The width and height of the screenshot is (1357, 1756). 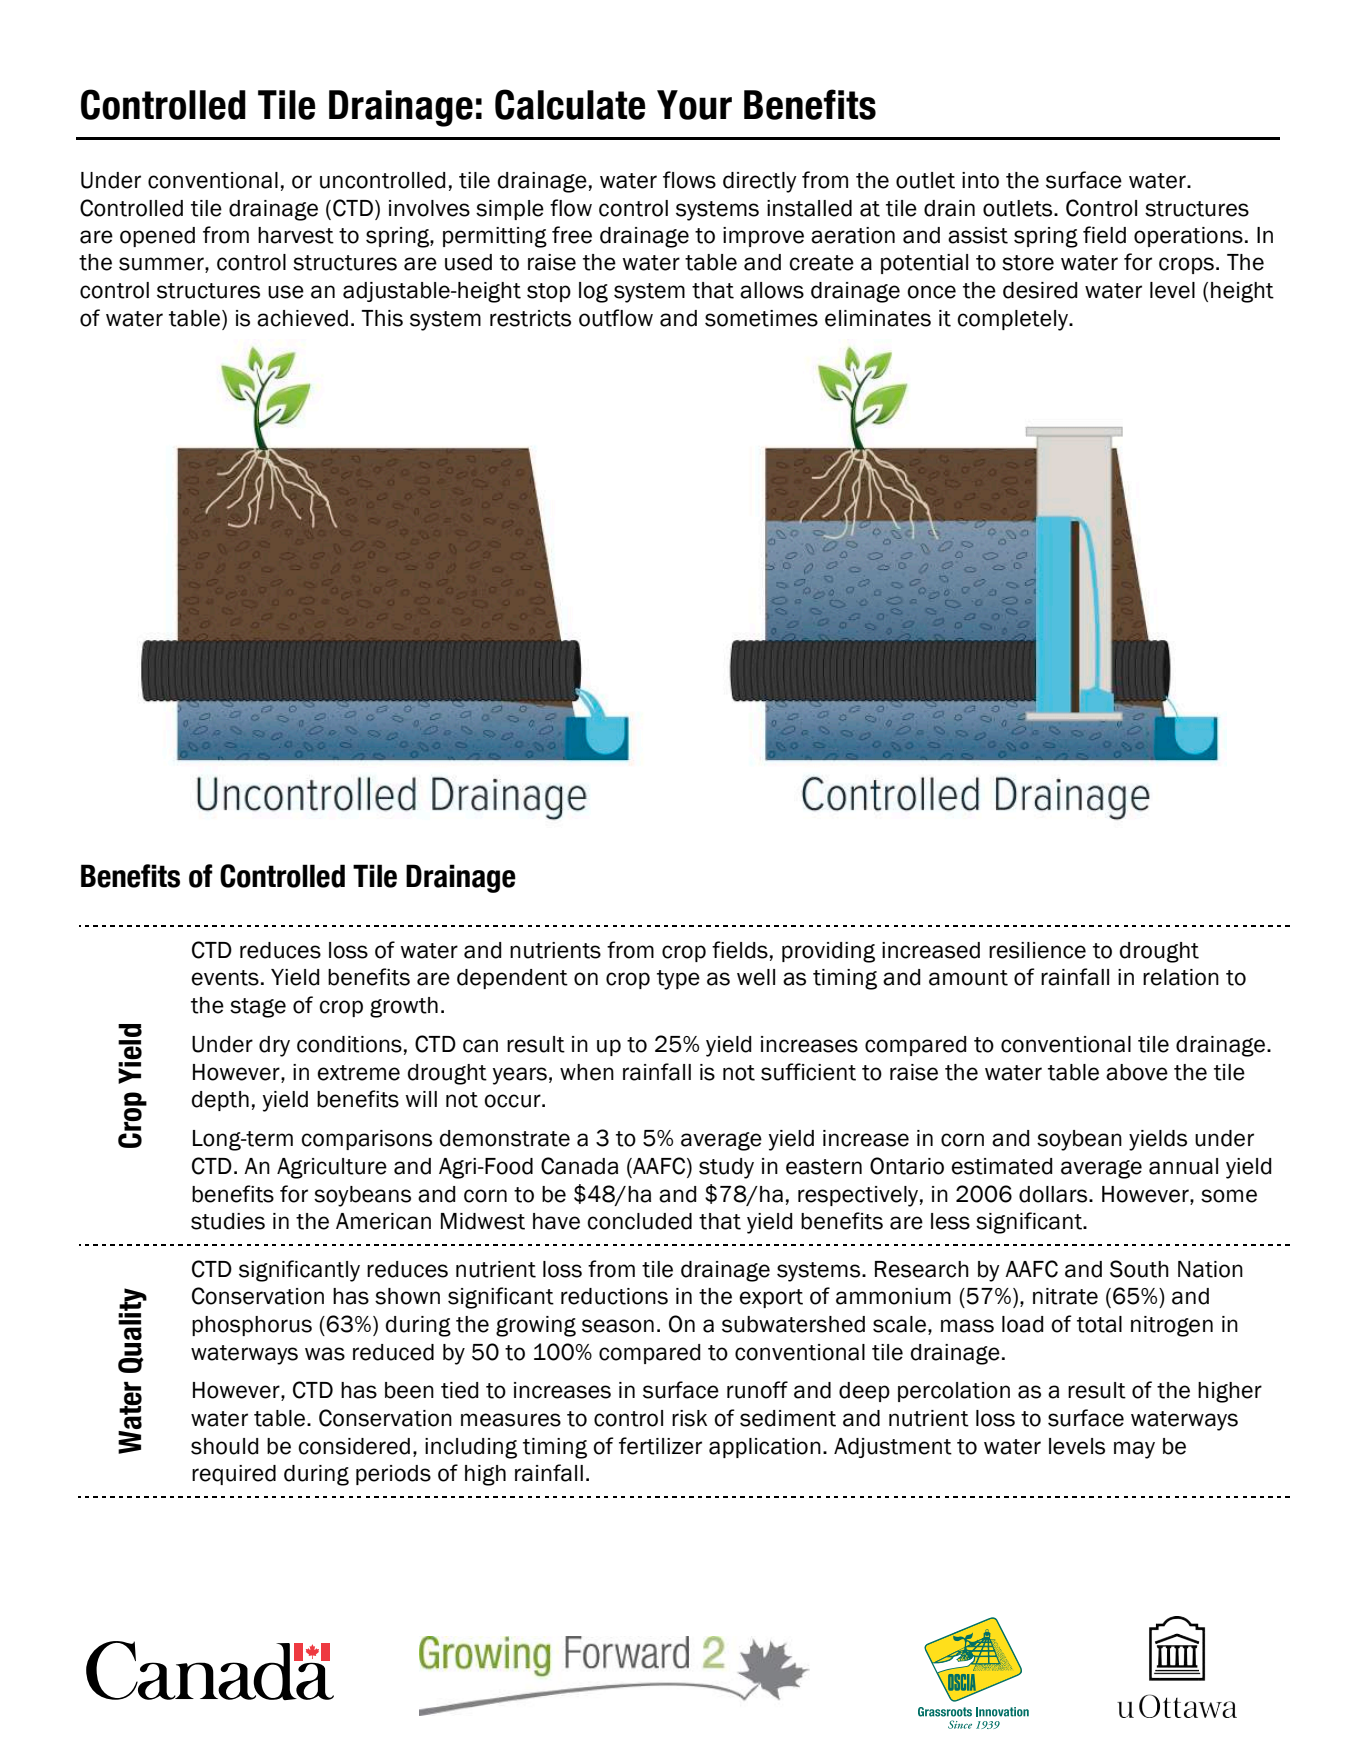 I want to click on providing, so click(x=828, y=952).
